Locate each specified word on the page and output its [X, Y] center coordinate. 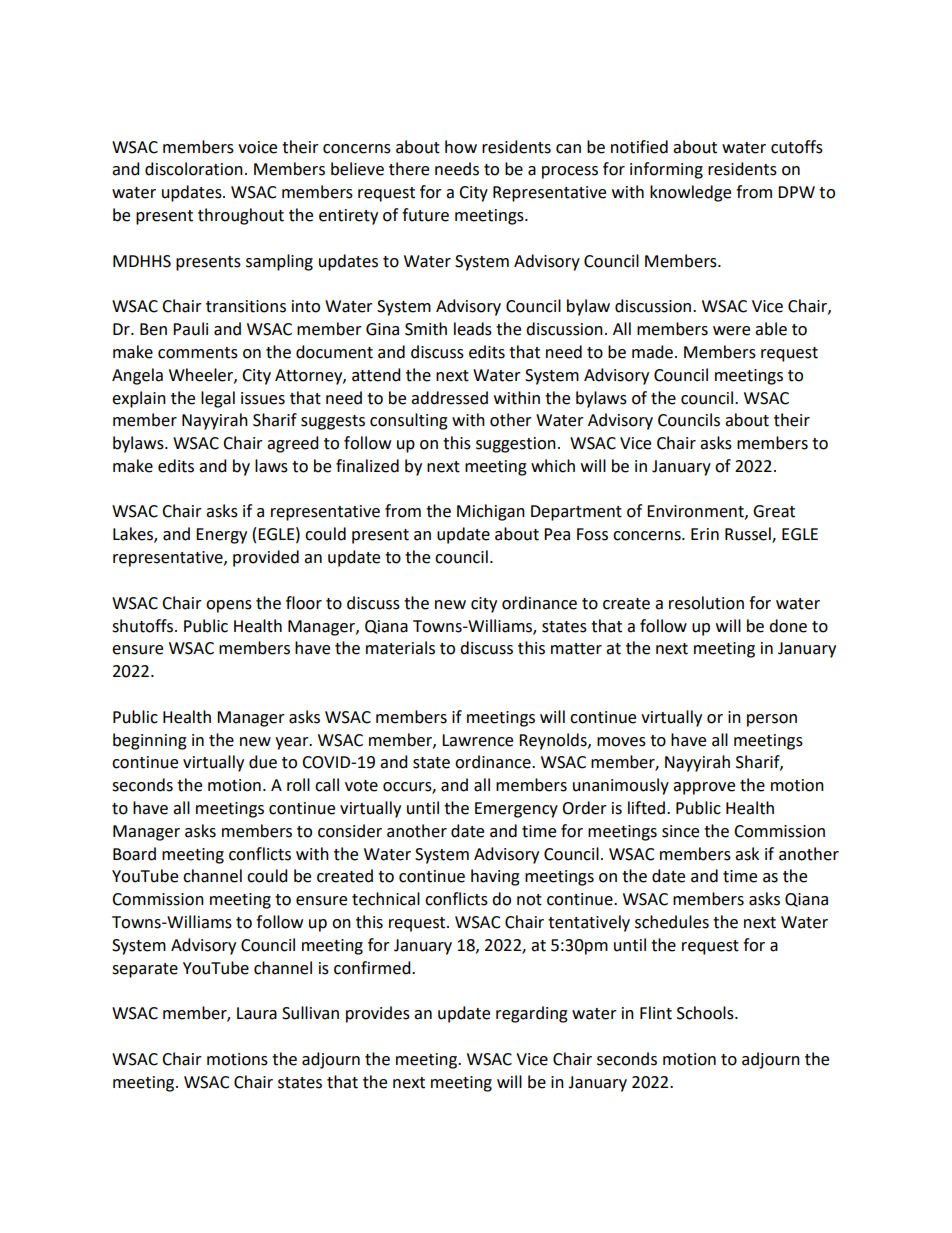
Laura [257, 1013]
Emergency [516, 810]
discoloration [194, 169]
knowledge [690, 193]
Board [134, 854]
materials [400, 648]
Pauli [190, 329]
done [788, 626]
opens [229, 606]
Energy [221, 536]
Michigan [491, 512]
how [461, 147]
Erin [705, 534]
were [731, 331]
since [680, 831]
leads [473, 329]
